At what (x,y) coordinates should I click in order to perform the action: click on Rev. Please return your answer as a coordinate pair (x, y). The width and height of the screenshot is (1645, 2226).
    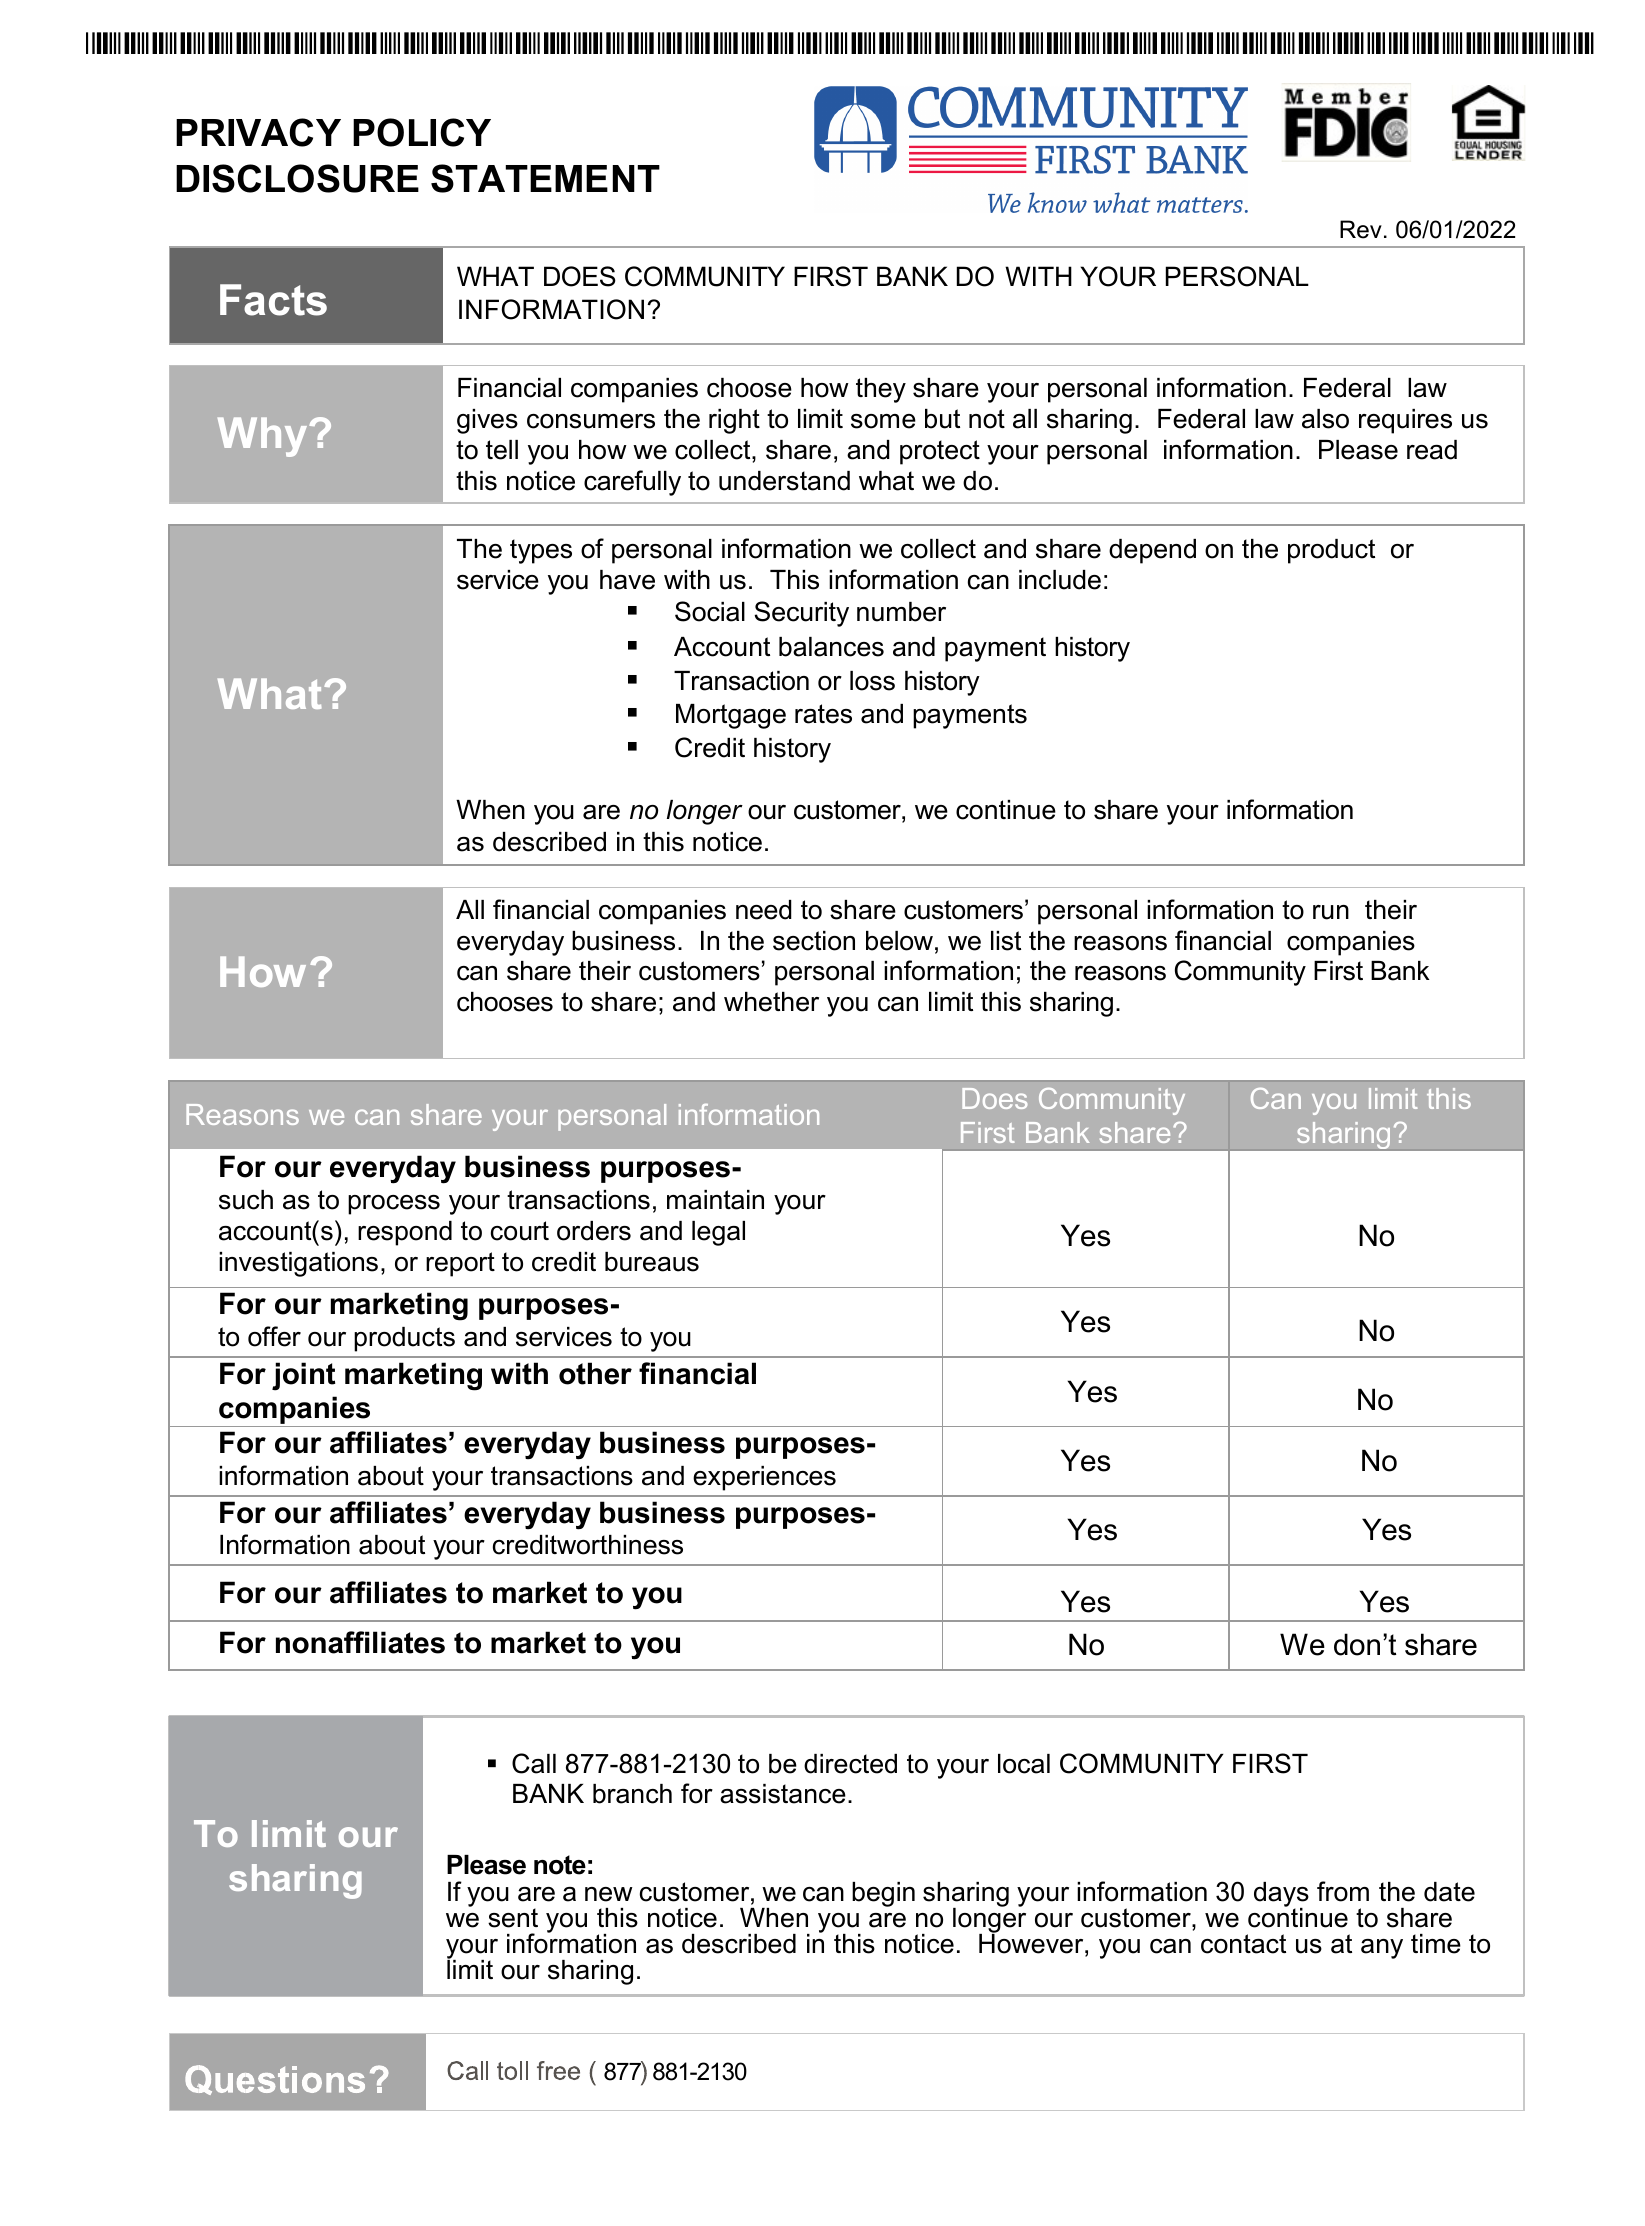
    Looking at the image, I should click on (1361, 229).
